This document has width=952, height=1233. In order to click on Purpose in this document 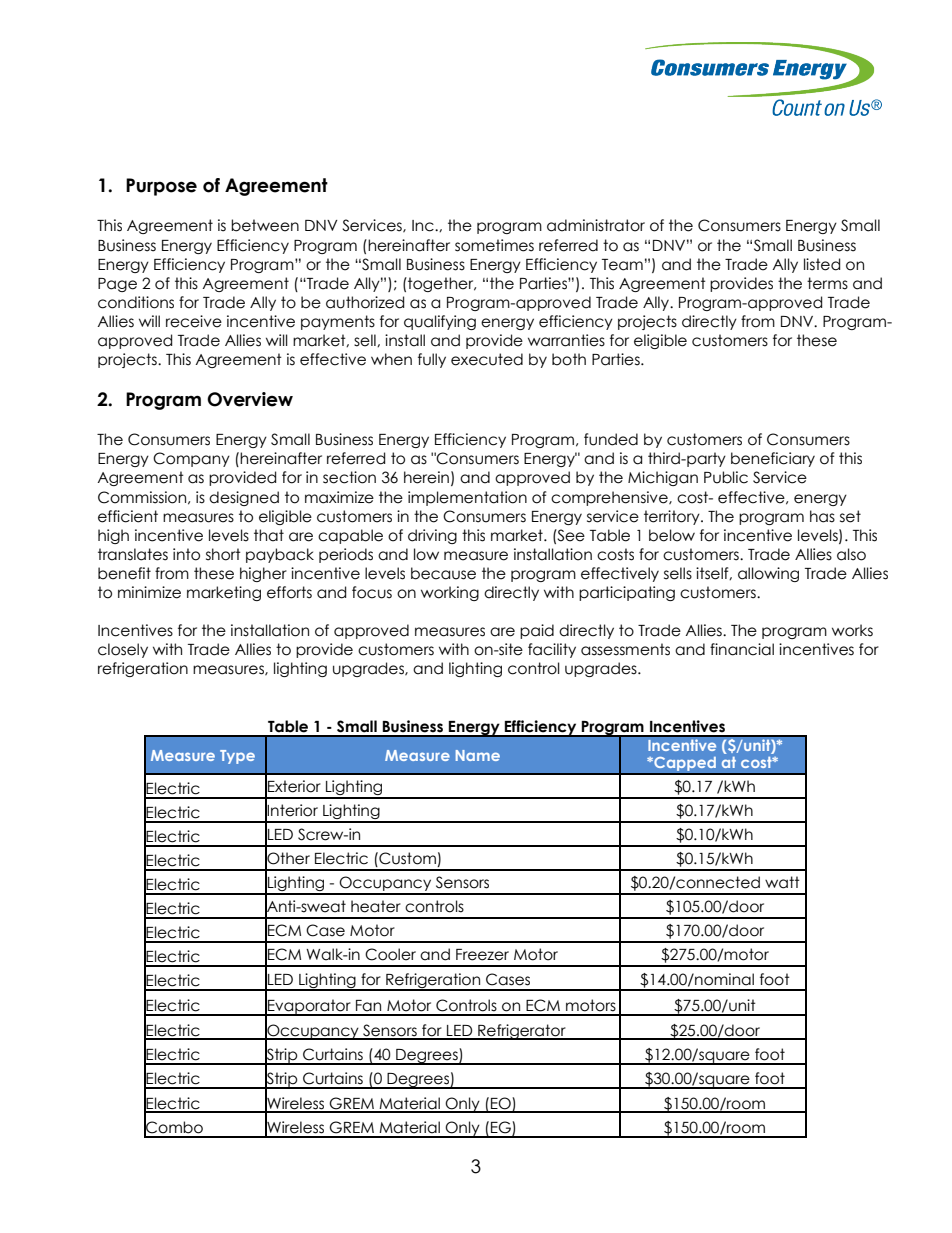, I will do `click(161, 187)`.
